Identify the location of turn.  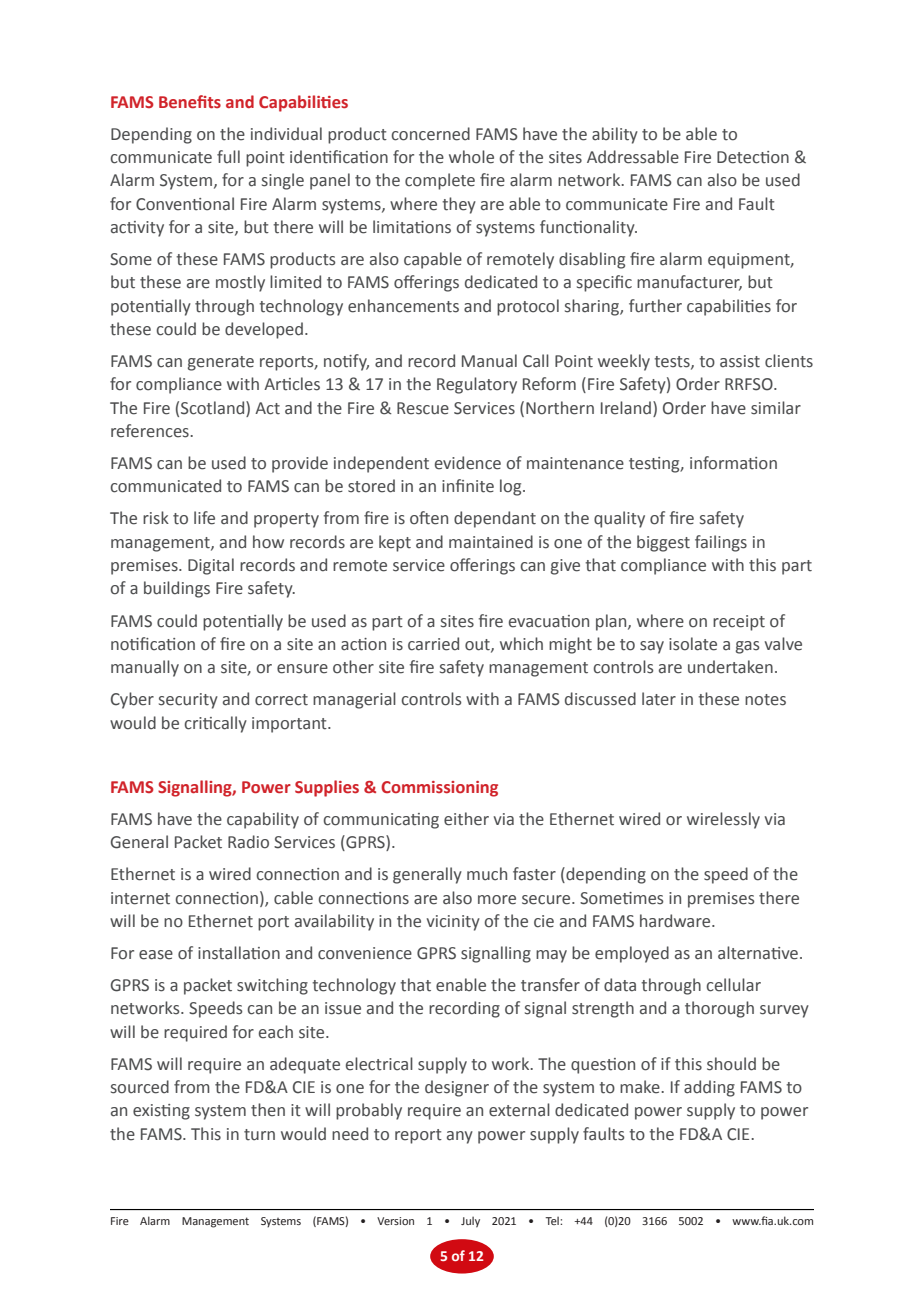
(259, 1135).
